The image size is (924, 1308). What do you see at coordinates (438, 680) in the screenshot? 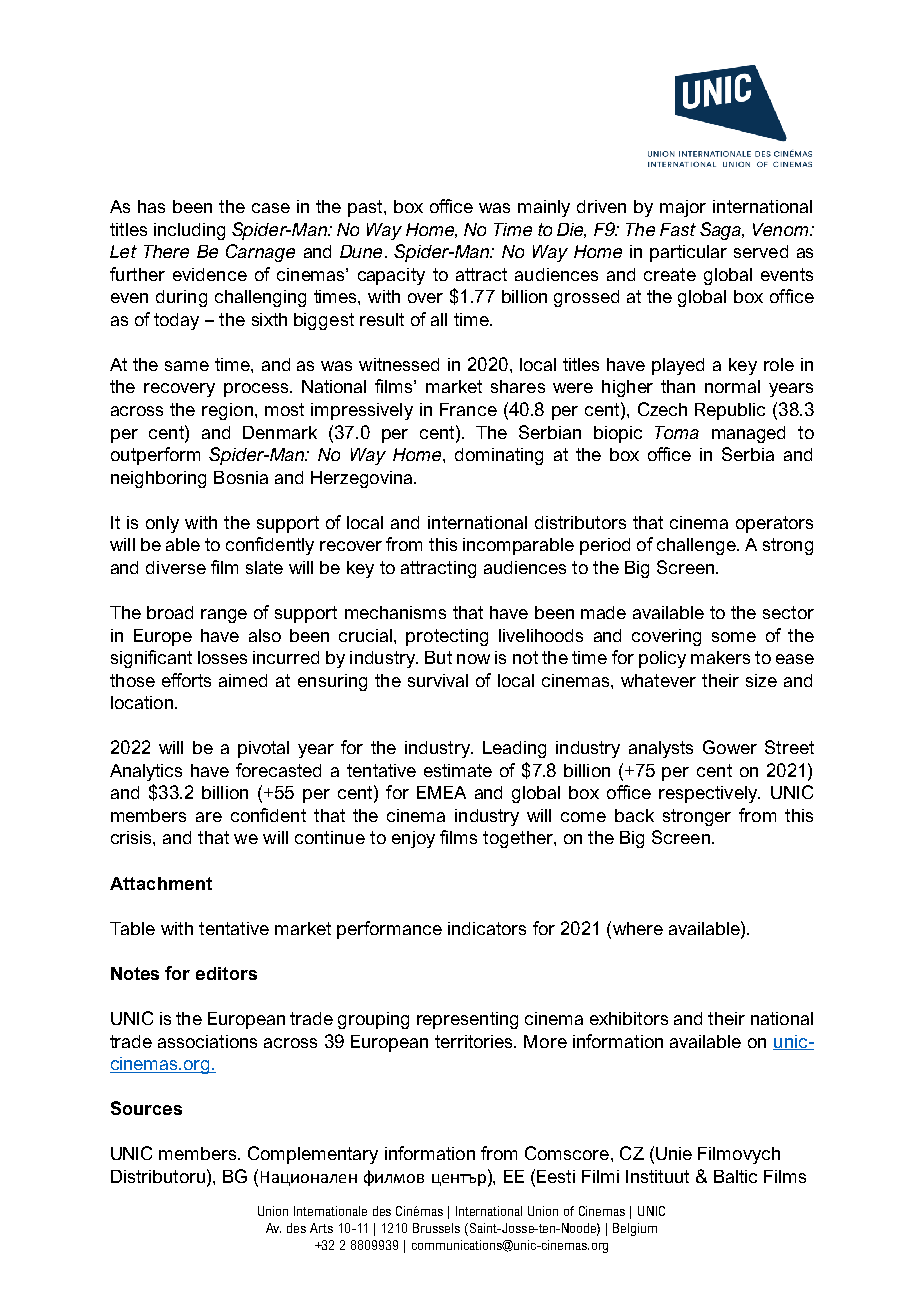
I see `survival` at bounding box center [438, 680].
